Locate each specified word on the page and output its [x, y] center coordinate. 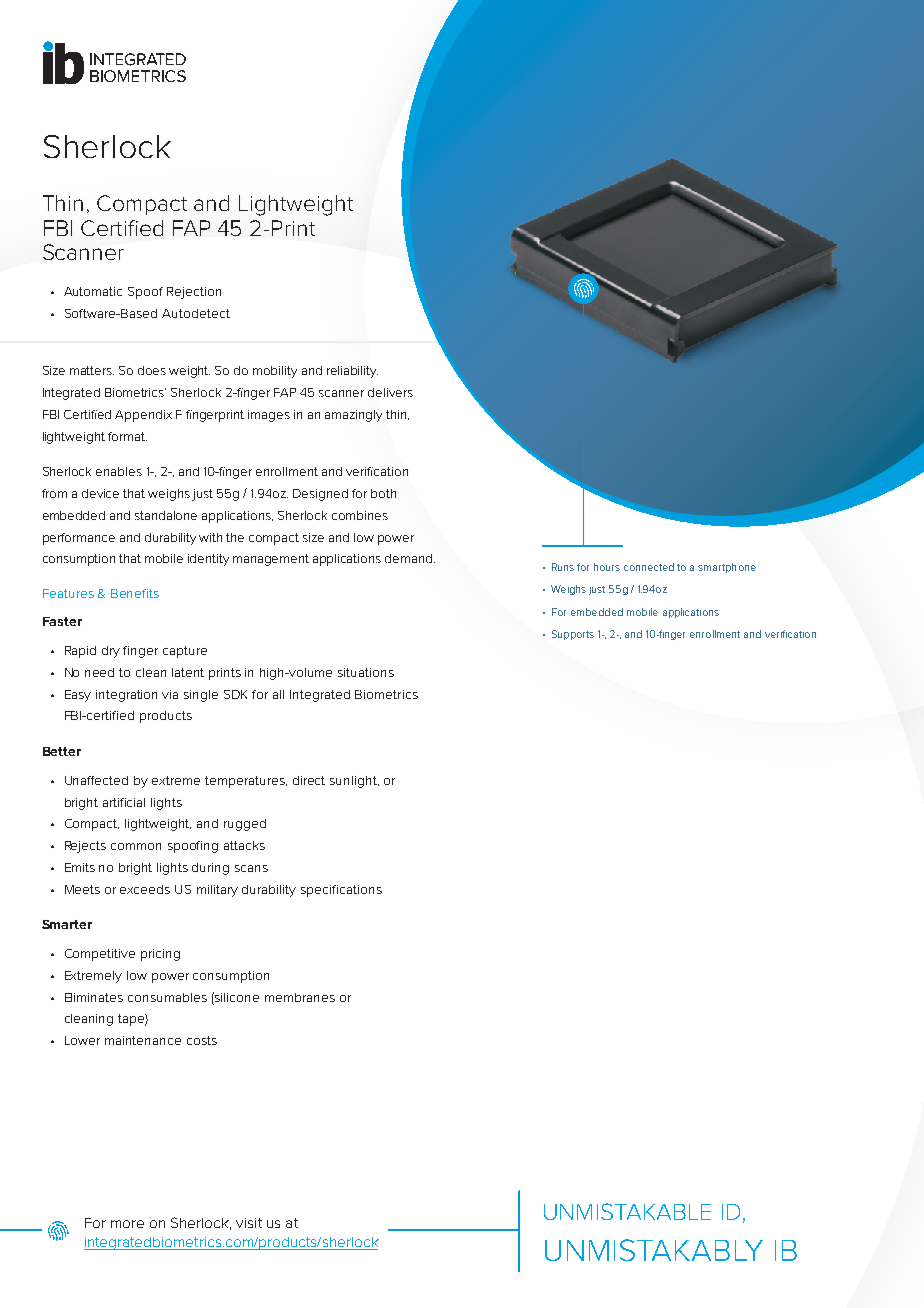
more [127, 1224]
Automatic [93, 291]
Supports [573, 635]
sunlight [354, 782]
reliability [352, 372]
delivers [390, 392]
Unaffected [96, 780]
